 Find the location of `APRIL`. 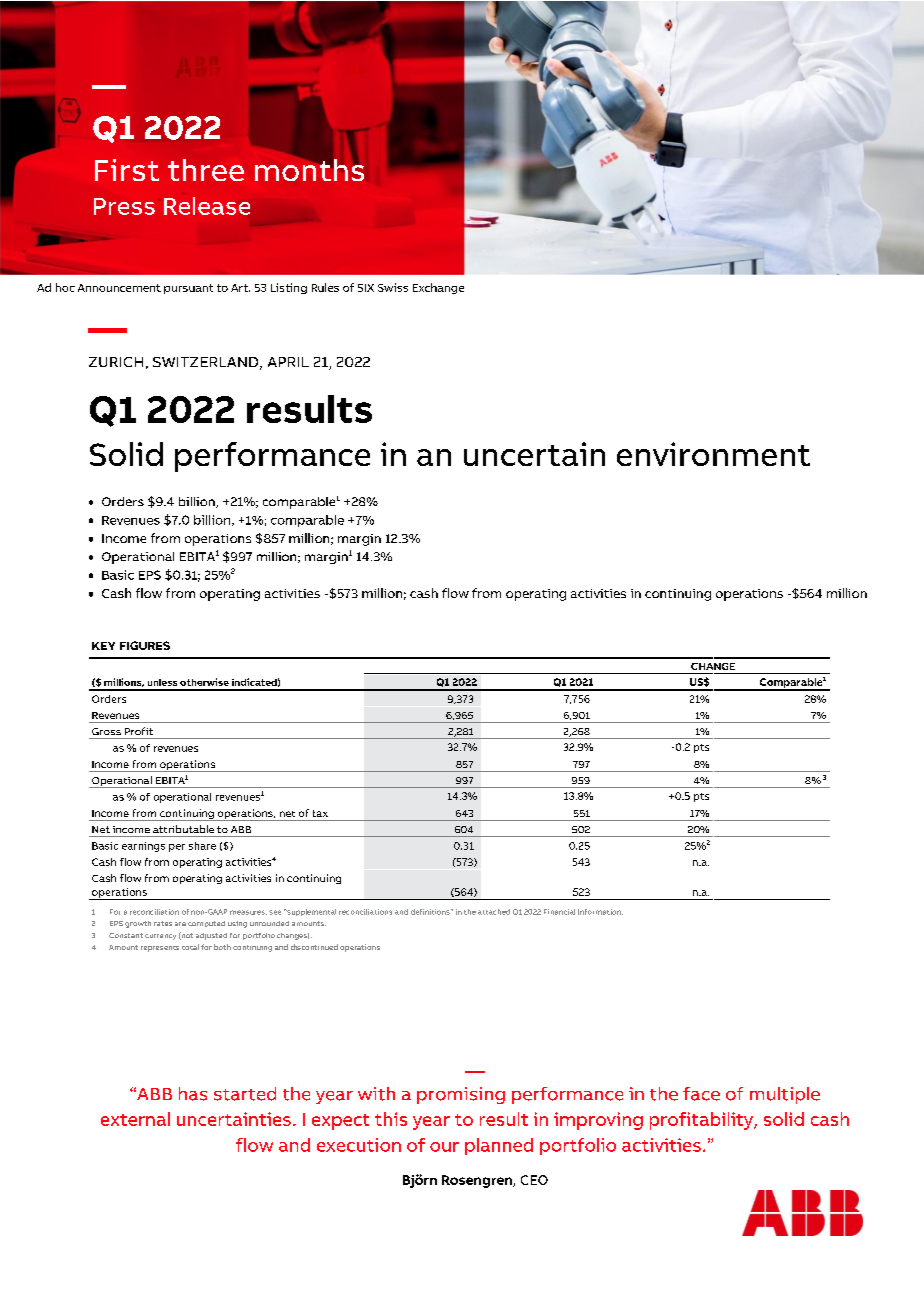

APRIL is located at coordinates (288, 362).
